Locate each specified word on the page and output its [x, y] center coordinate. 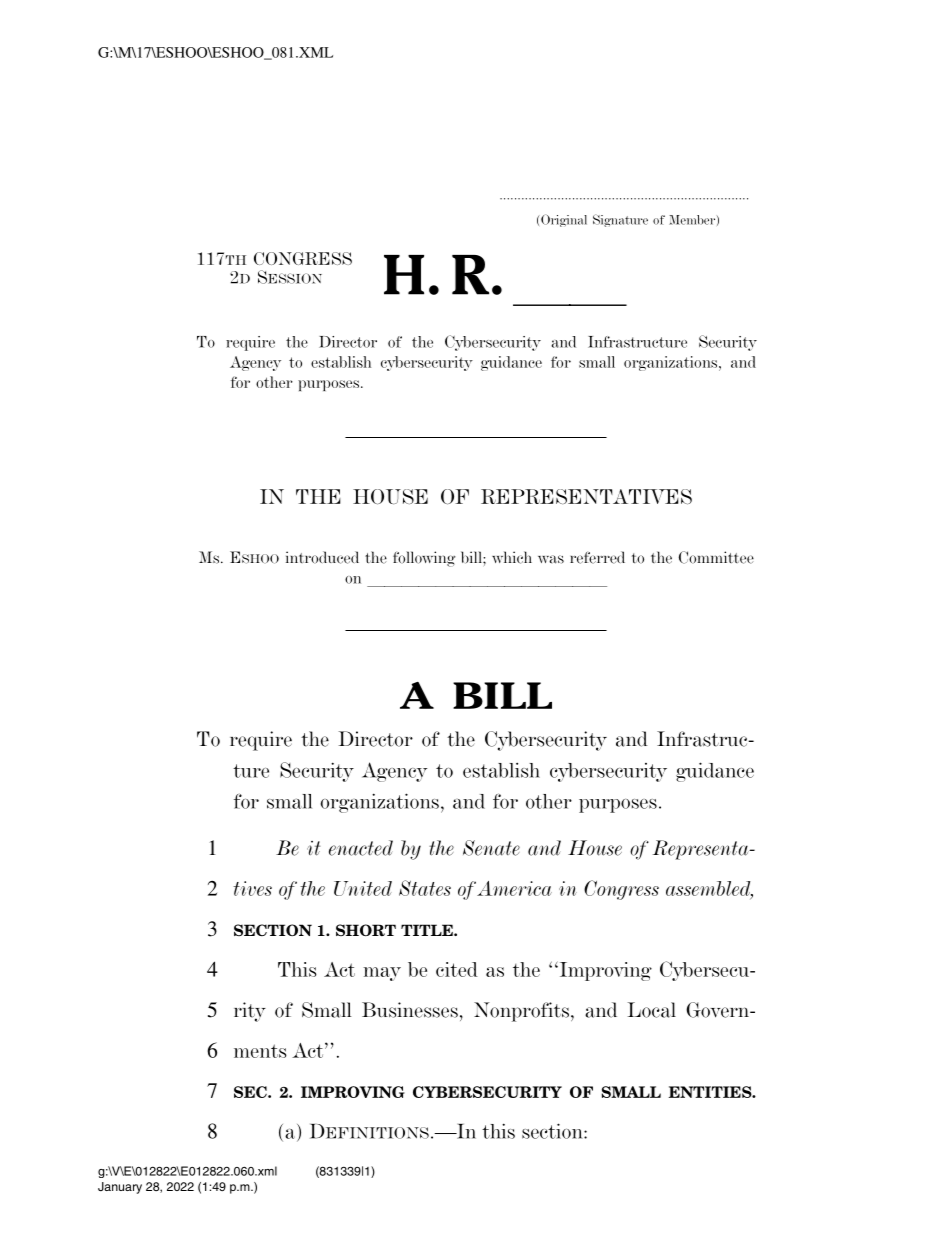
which [512, 557]
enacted [361, 848]
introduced [322, 557]
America [514, 888]
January [120, 1188]
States [425, 888]
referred [597, 557]
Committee [716, 557]
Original [564, 220]
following [424, 559]
